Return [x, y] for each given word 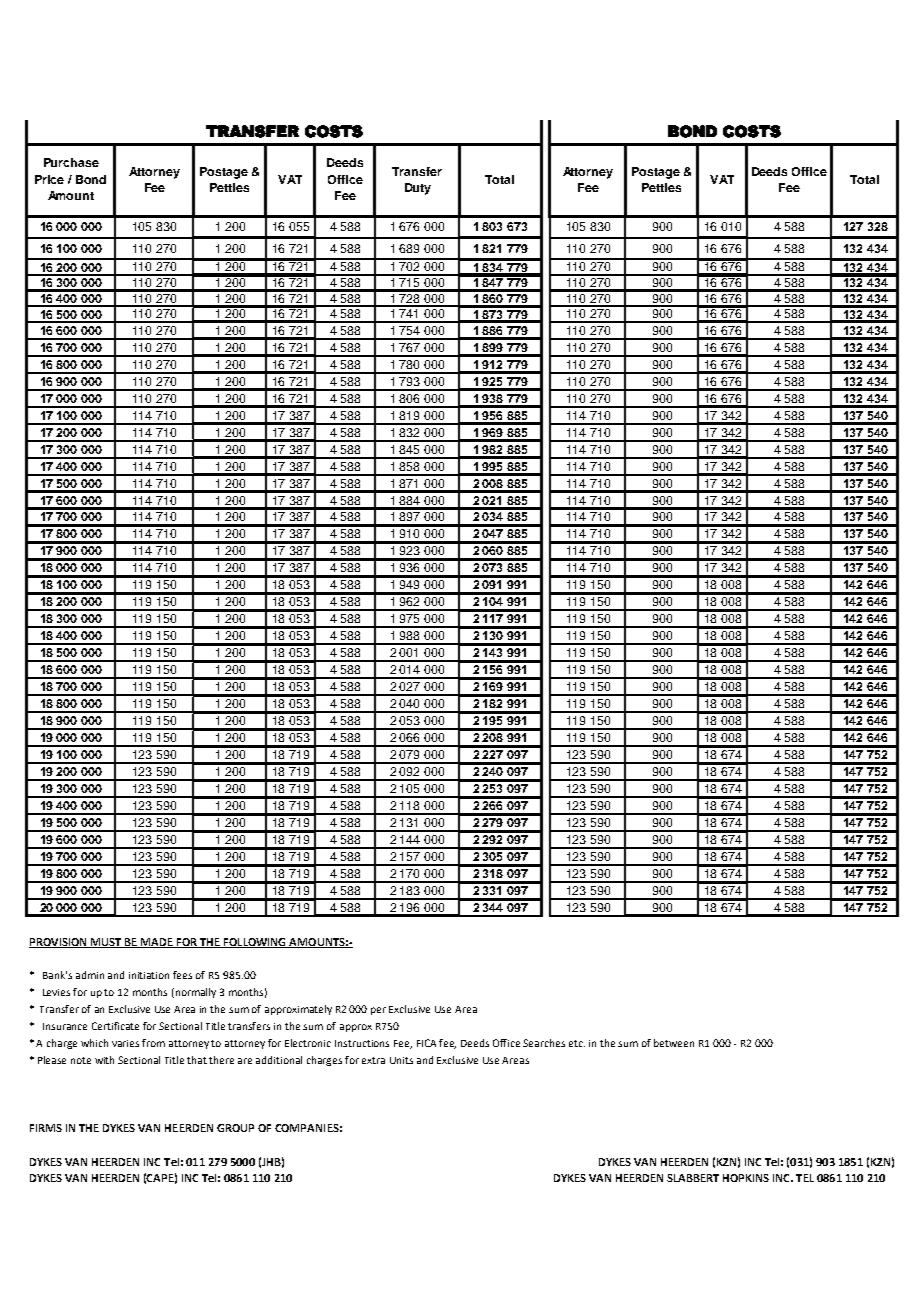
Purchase [71, 162]
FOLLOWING [255, 943]
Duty [418, 189]
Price [49, 179]
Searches [544, 1043]
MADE [157, 943]
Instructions [362, 1043]
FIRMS [46, 1128]
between [674, 1043]
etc [577, 1043]
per [378, 1011]
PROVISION [59, 943]
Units [401, 1060]
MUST [106, 943]
